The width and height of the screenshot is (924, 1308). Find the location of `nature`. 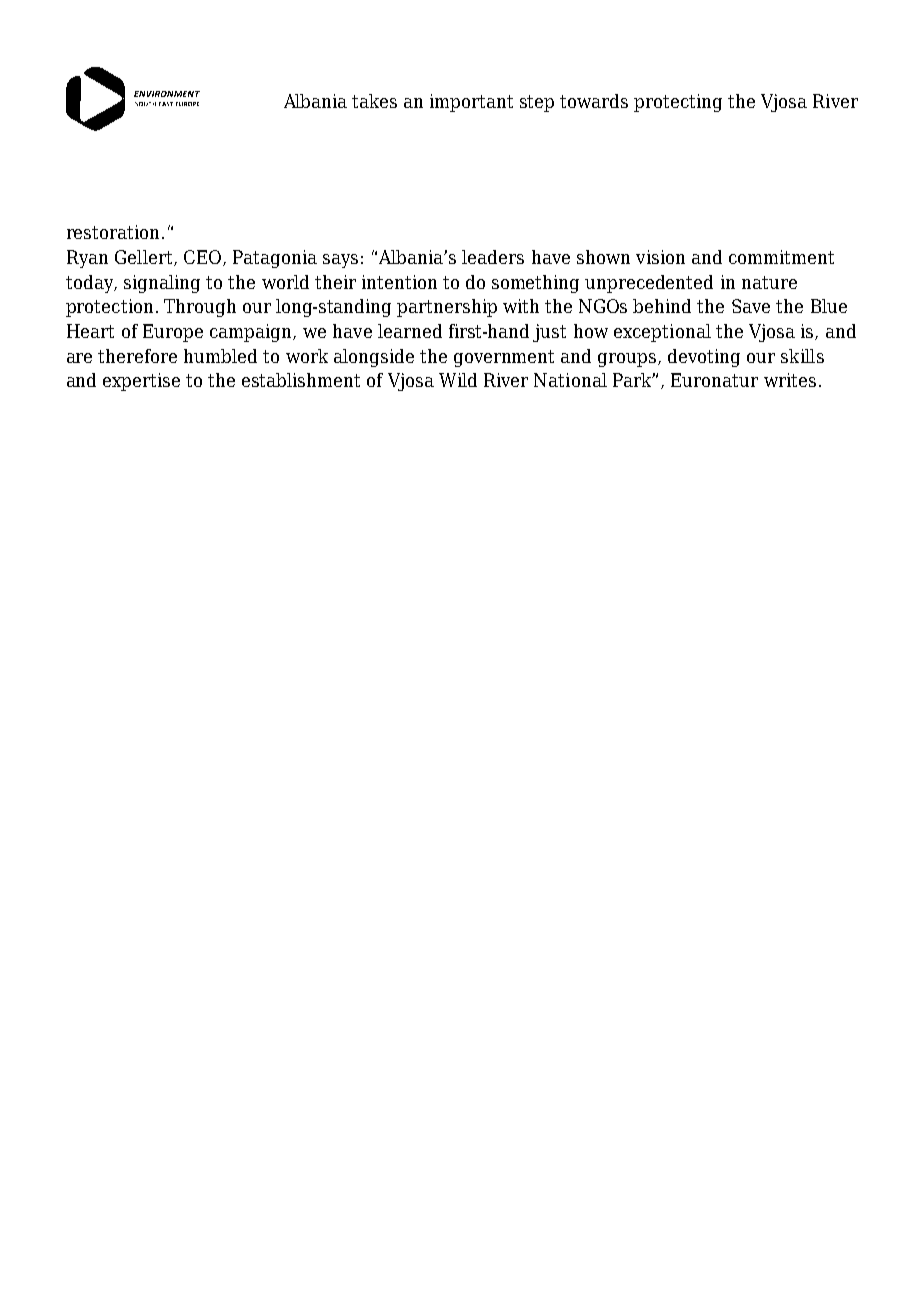

nature is located at coordinates (769, 282).
